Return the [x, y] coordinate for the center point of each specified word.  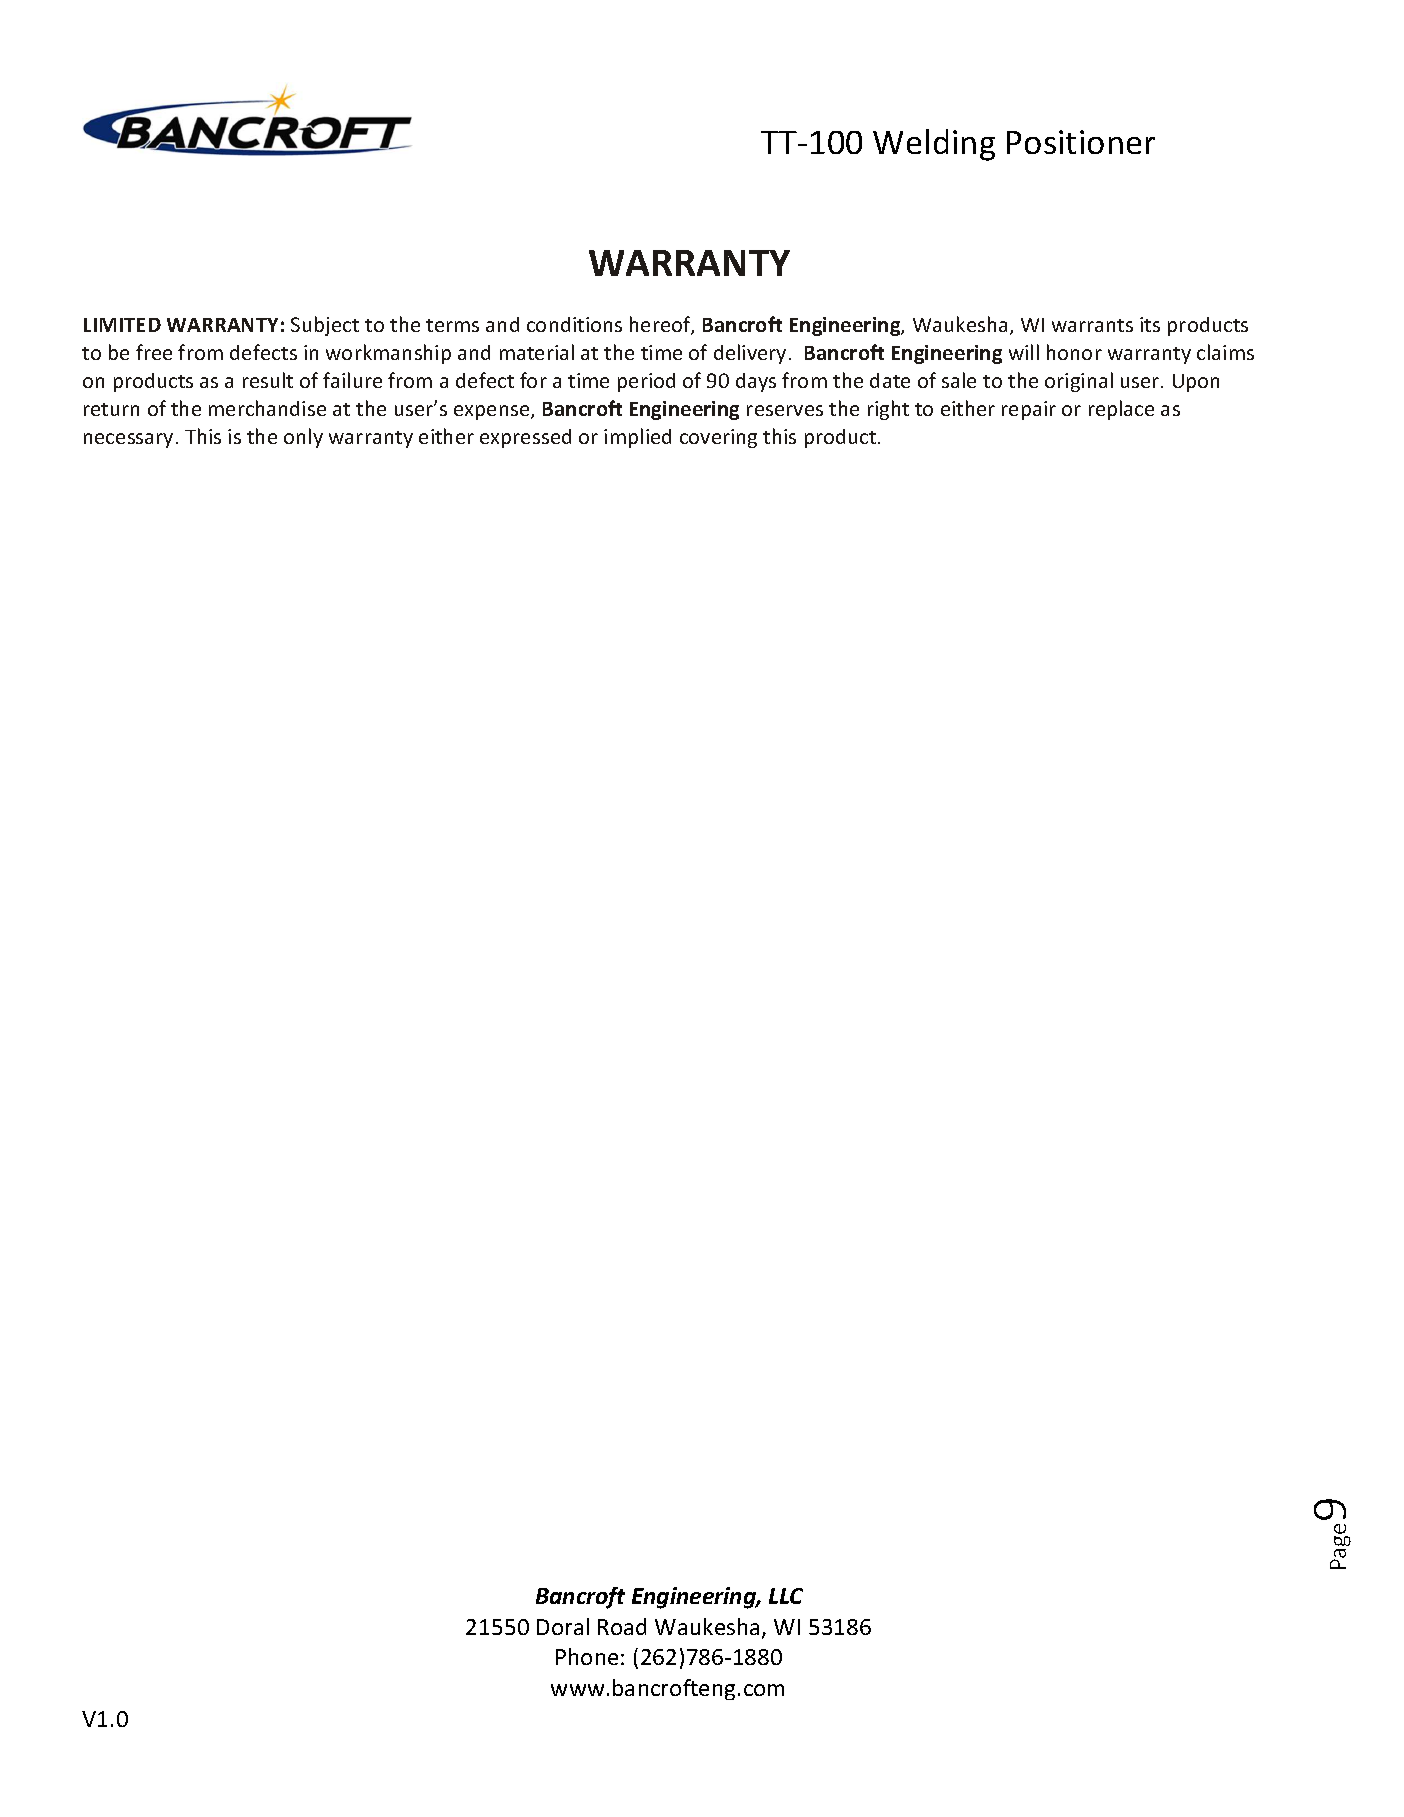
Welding [934, 145]
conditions [574, 324]
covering [718, 438]
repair [1029, 410]
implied [637, 438]
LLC [786, 1596]
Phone [587, 1656]
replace [1121, 410]
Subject [325, 326]
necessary [128, 440]
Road [622, 1626]
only [303, 438]
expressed [525, 438]
